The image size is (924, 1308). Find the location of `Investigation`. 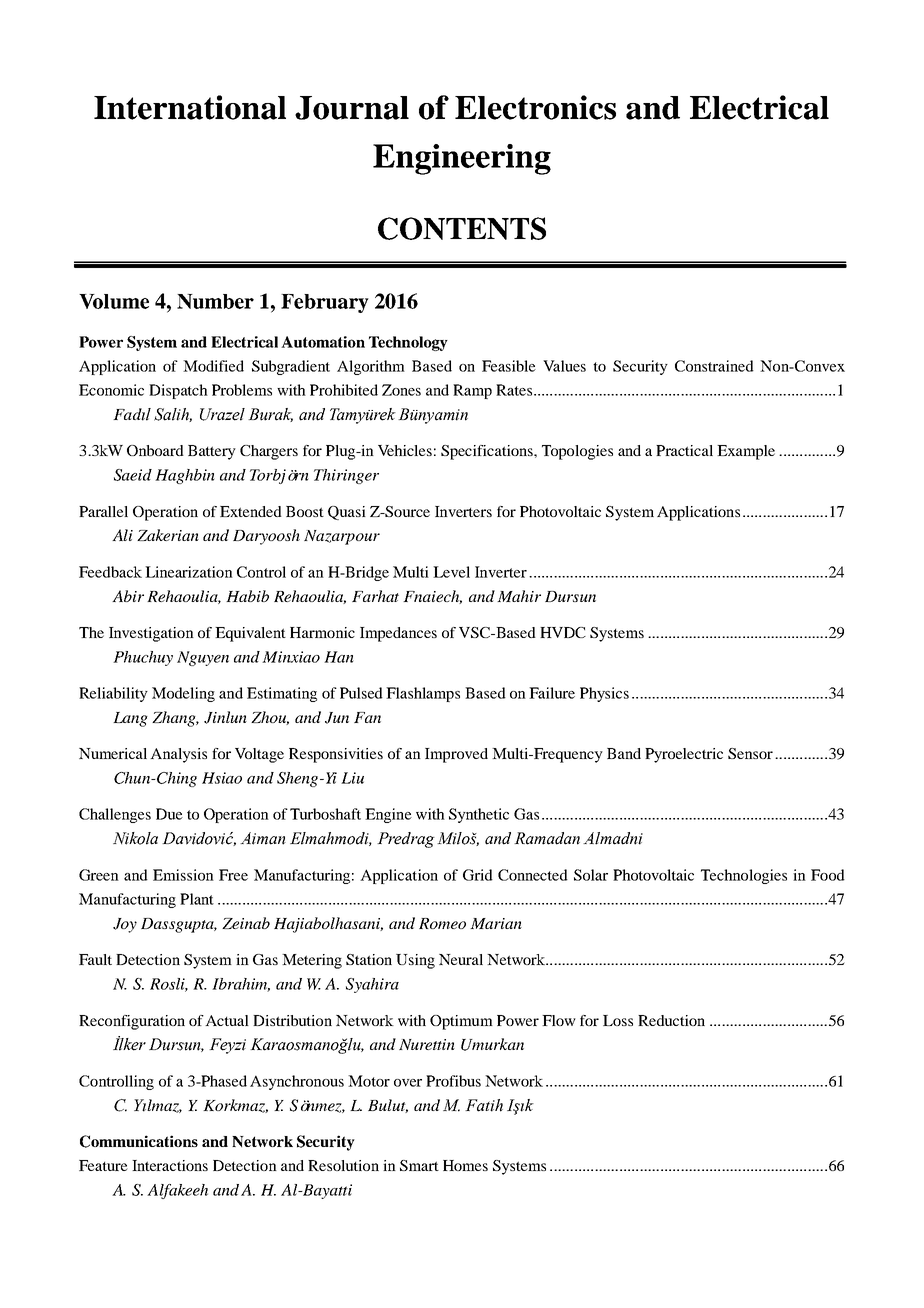

Investigation is located at coordinates (151, 634).
